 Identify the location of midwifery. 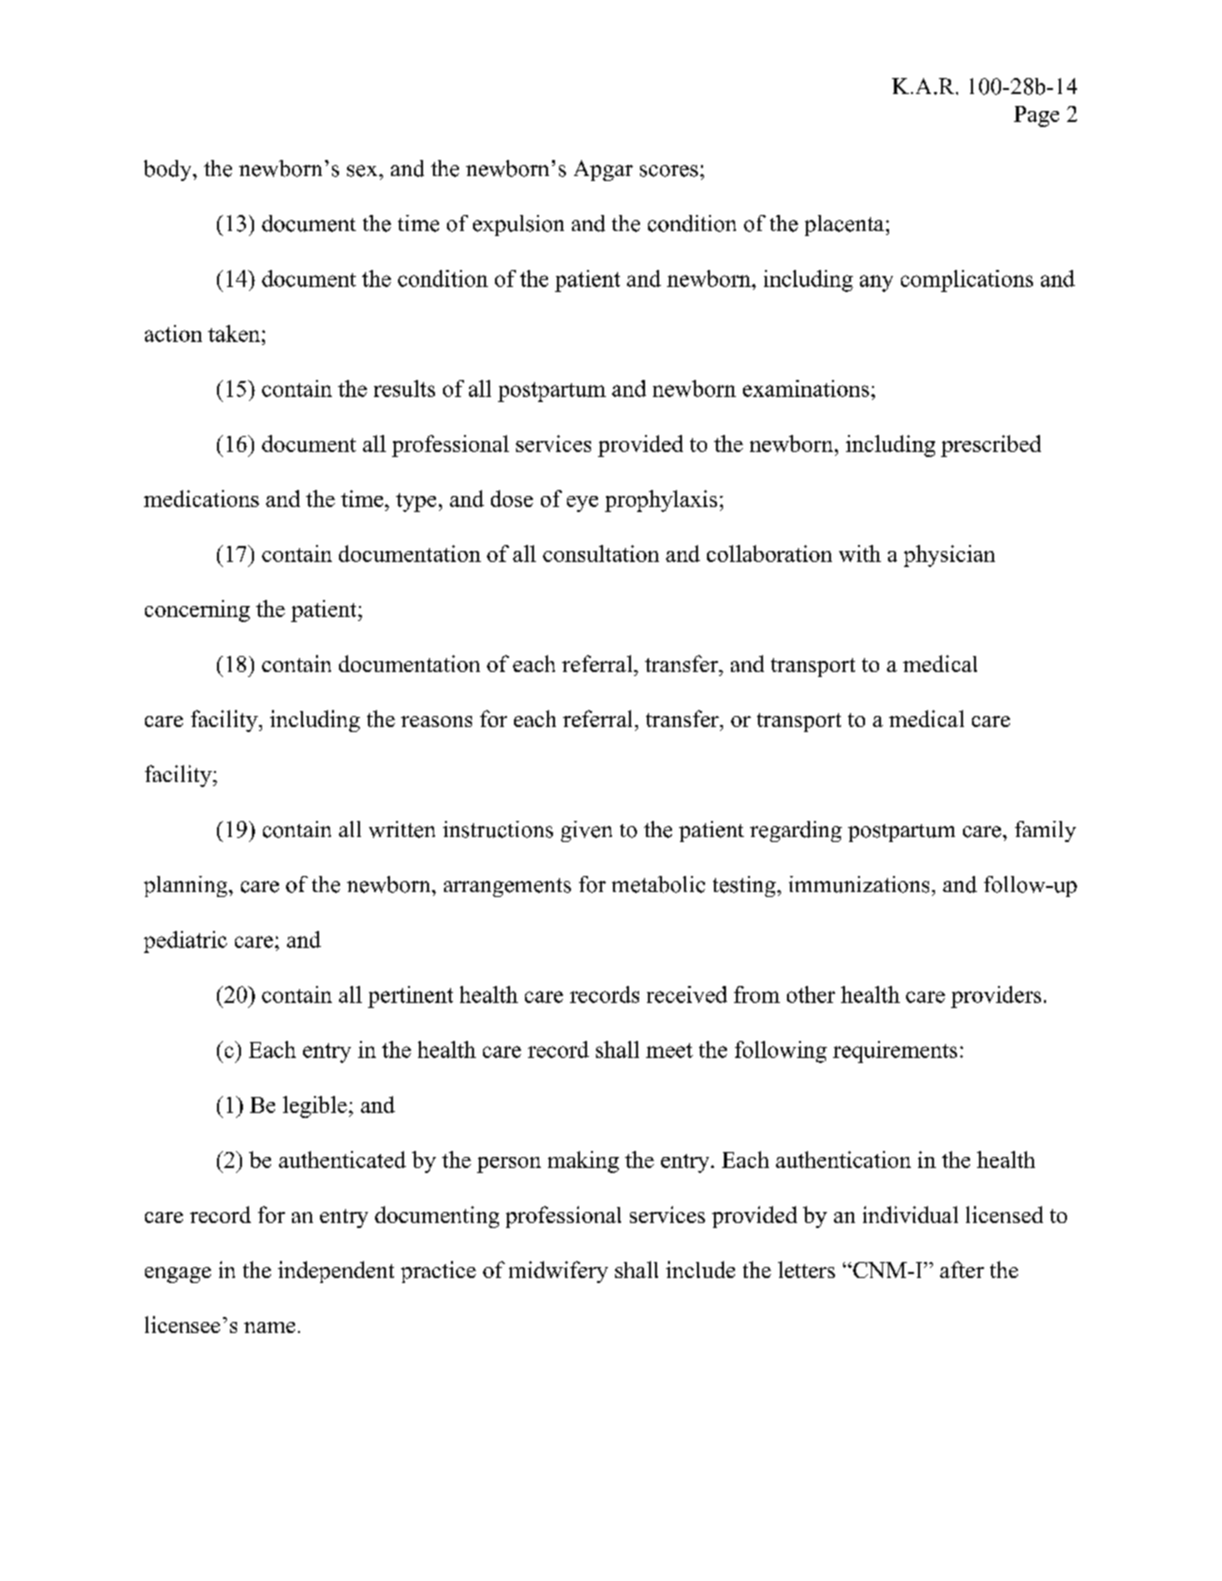
(558, 1272).
